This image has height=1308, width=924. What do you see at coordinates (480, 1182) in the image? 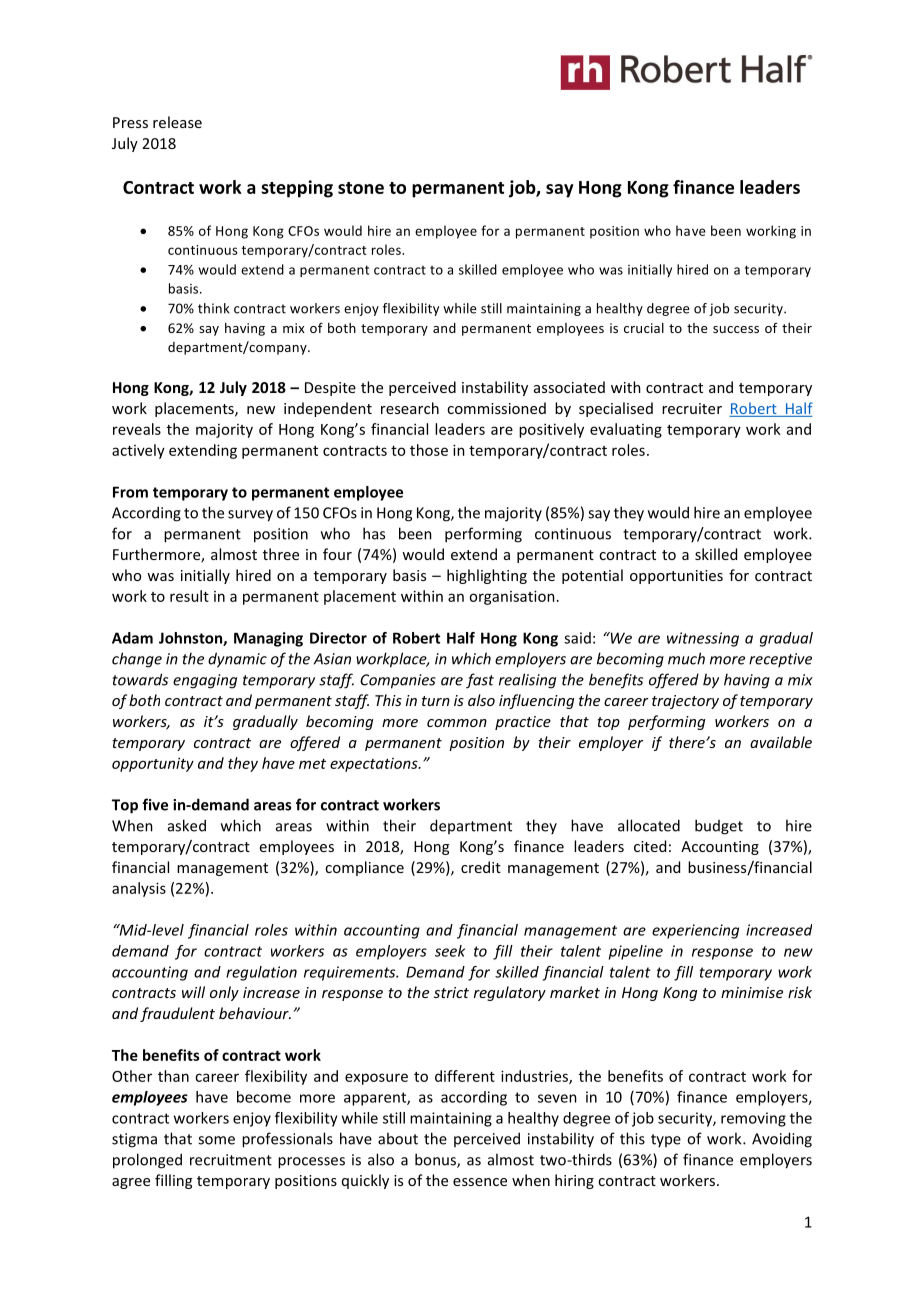
I see `essence` at bounding box center [480, 1182].
